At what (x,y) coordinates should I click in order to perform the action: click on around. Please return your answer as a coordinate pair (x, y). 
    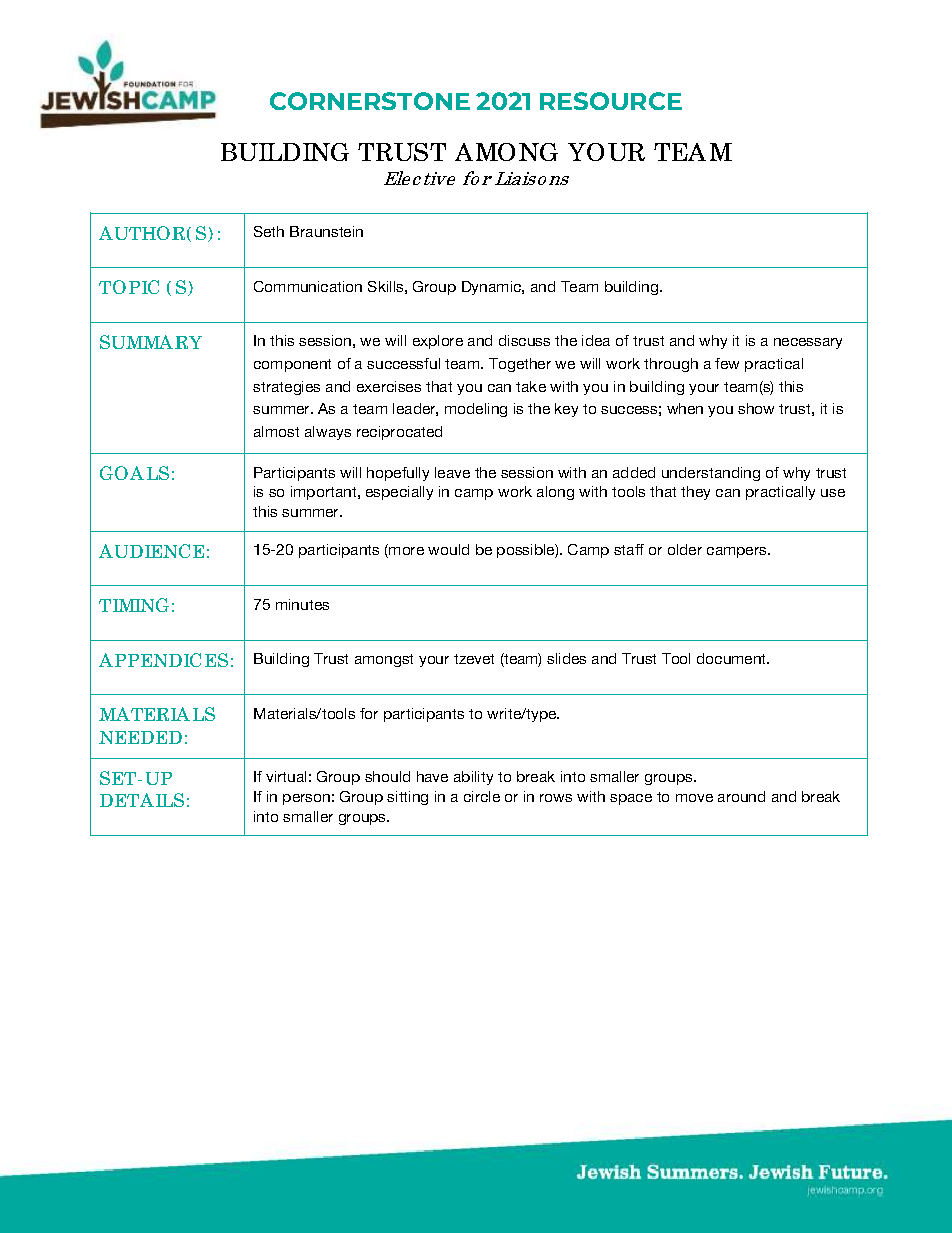
    Looking at the image, I should click on (741, 796).
